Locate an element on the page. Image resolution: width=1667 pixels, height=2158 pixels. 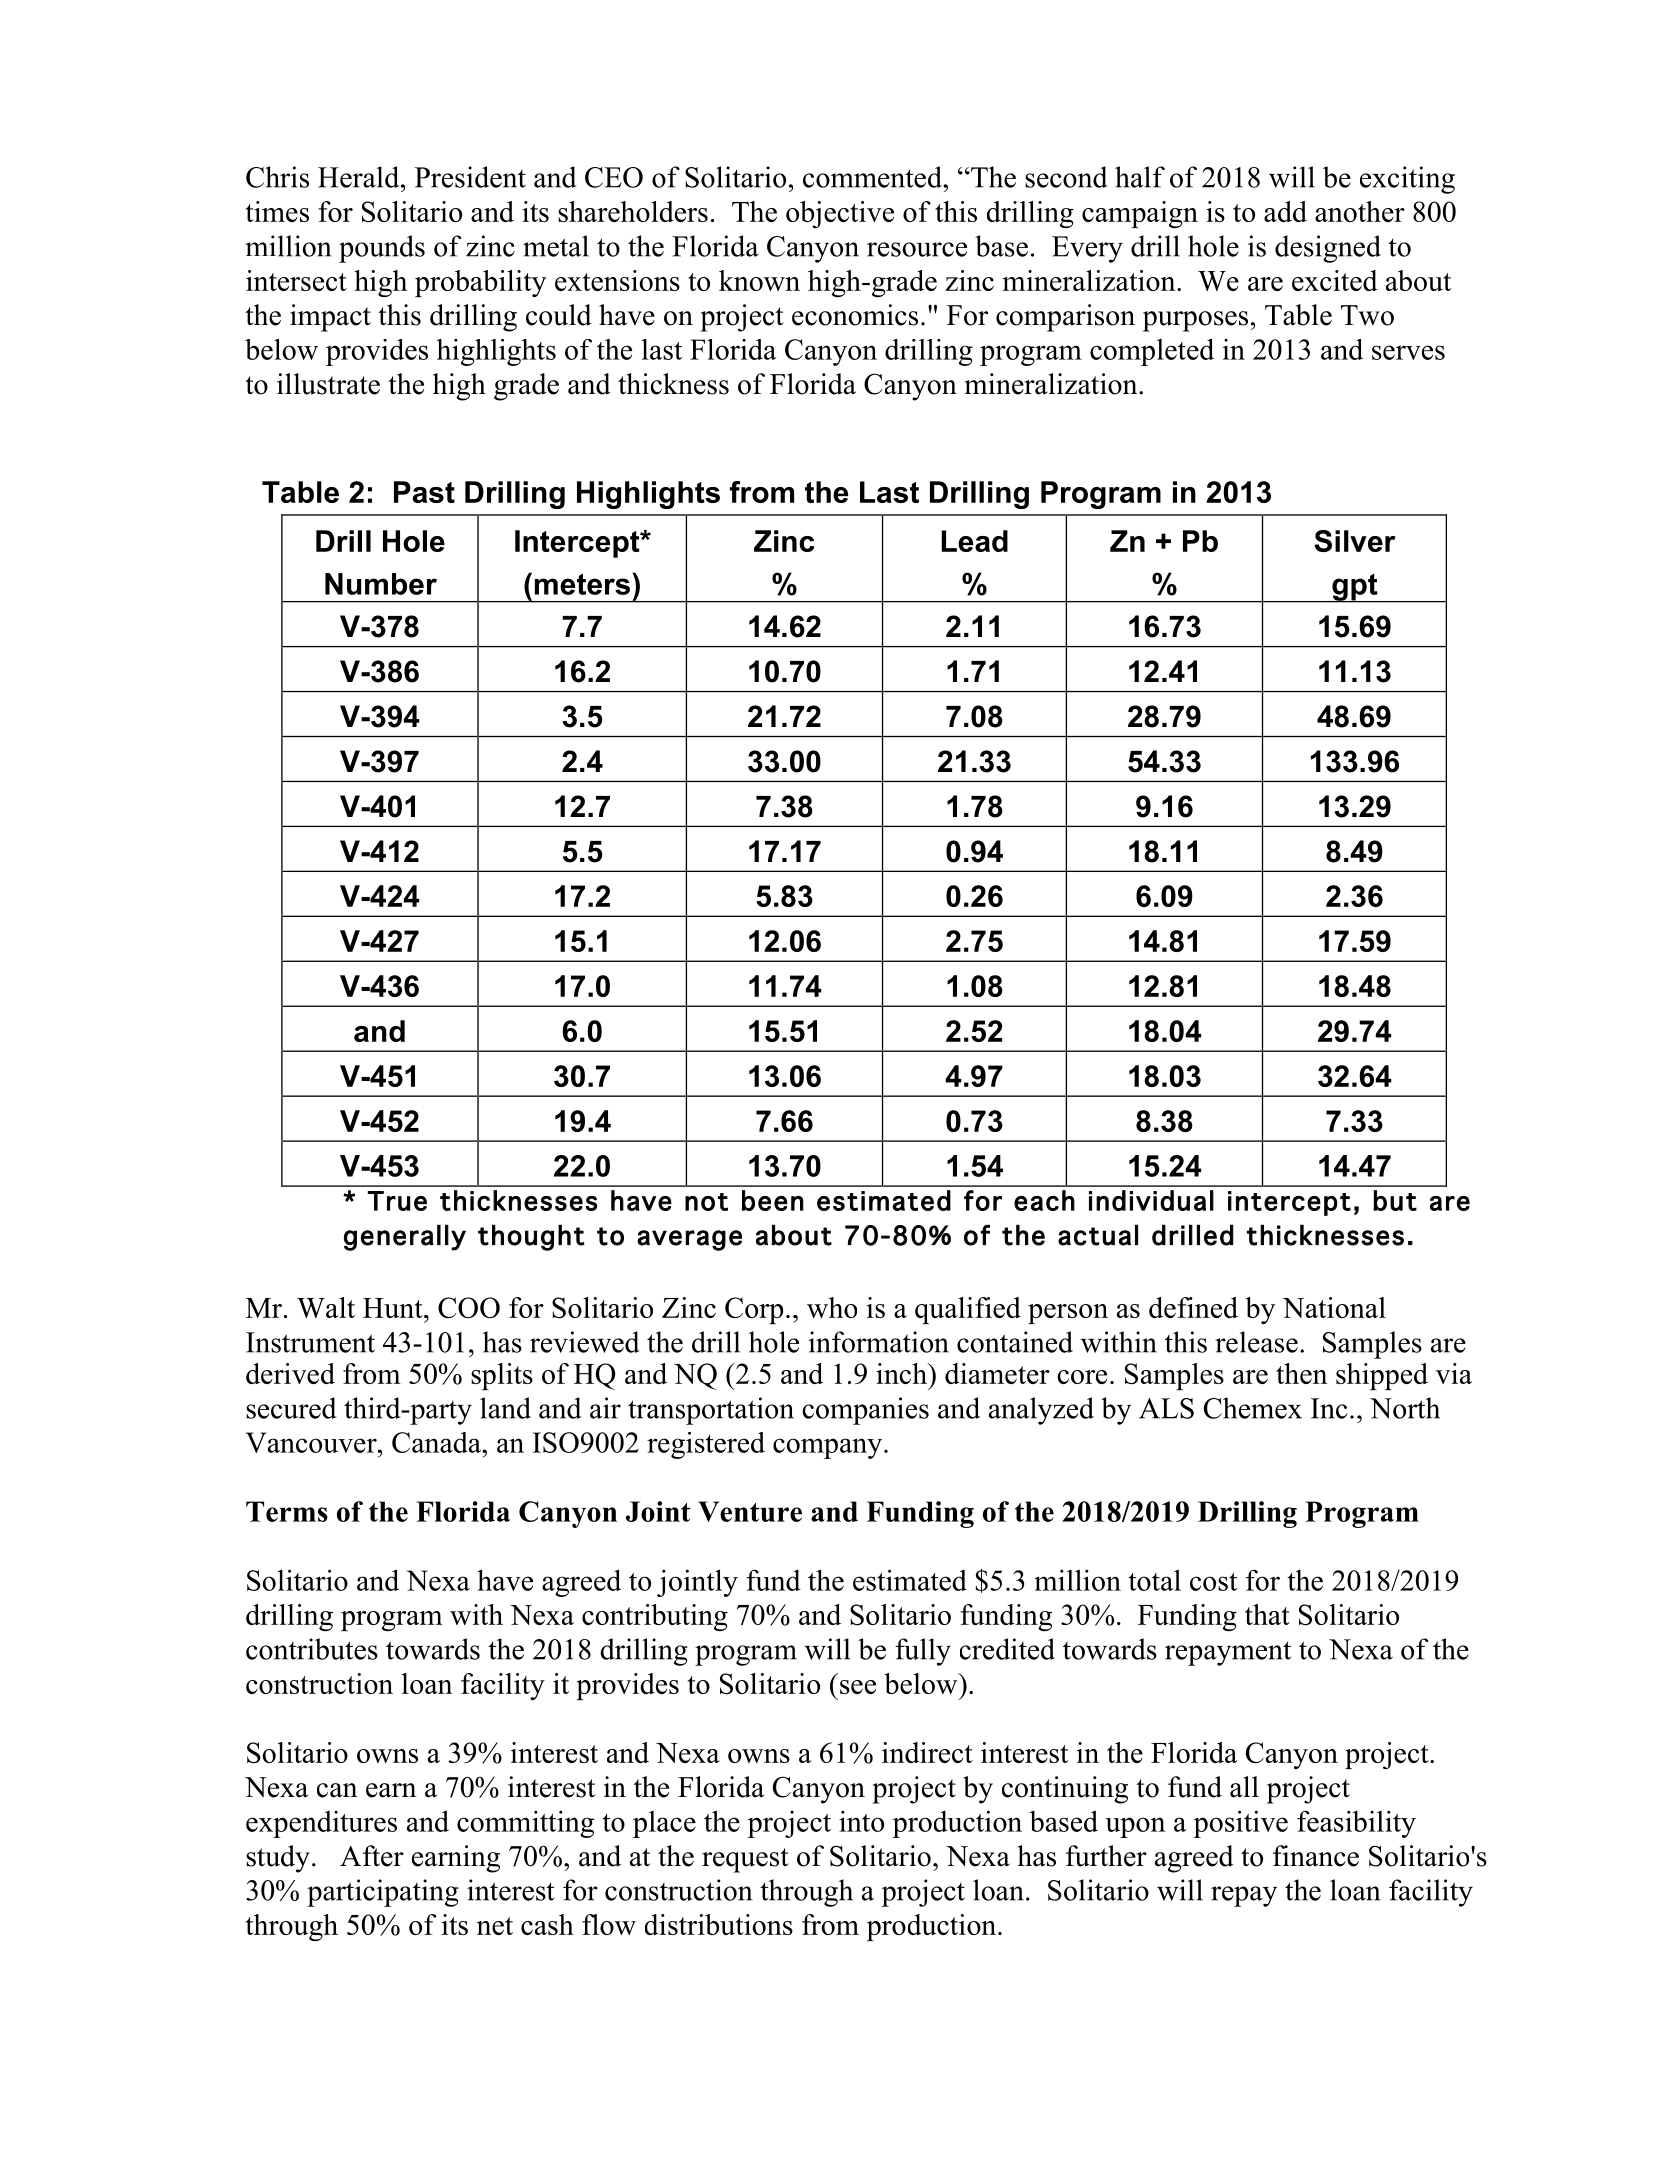
been is located at coordinates (773, 1200).
